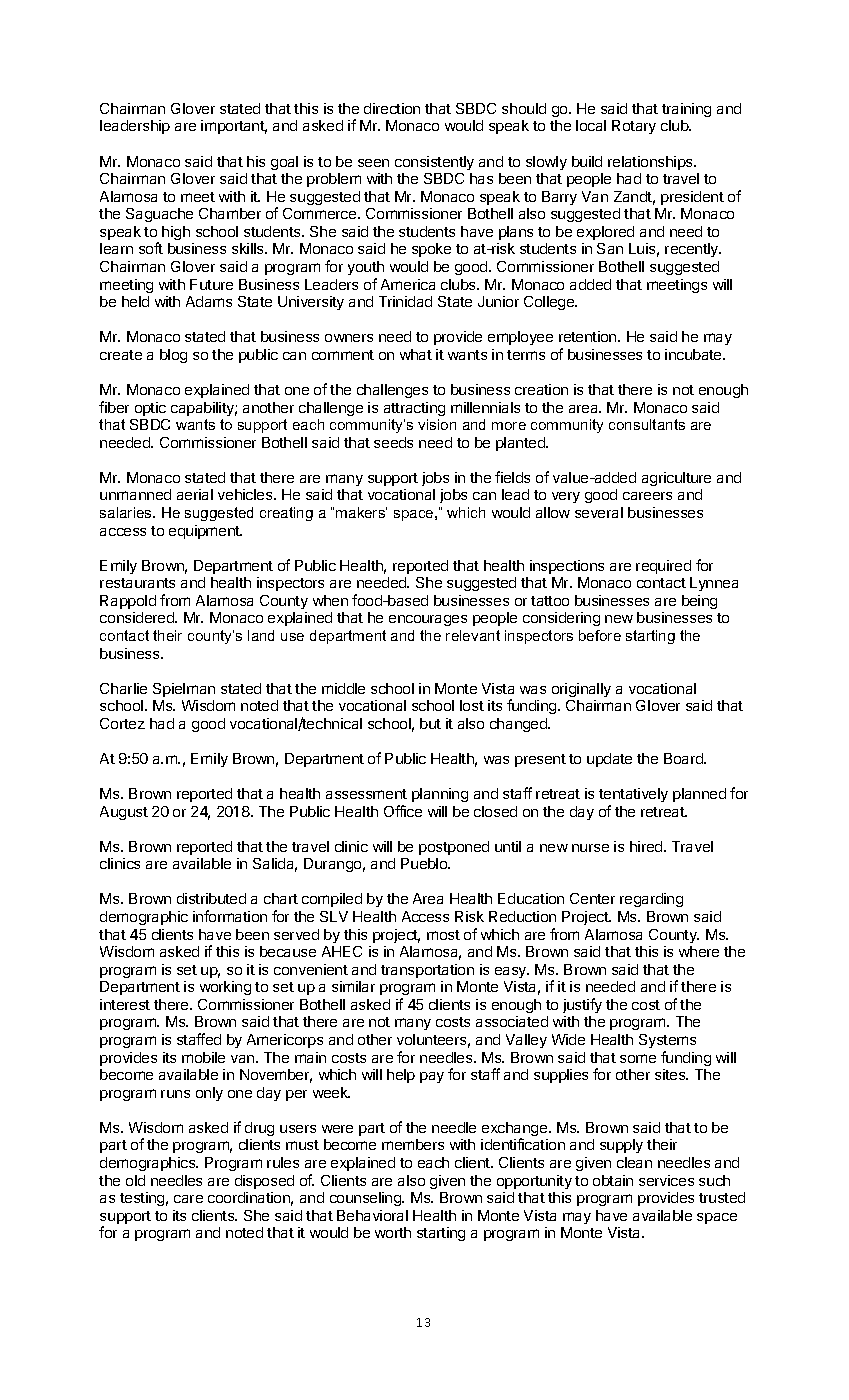 This page has width=849, height=1400. What do you see at coordinates (173, 356) in the page?
I see `blog` at bounding box center [173, 356].
